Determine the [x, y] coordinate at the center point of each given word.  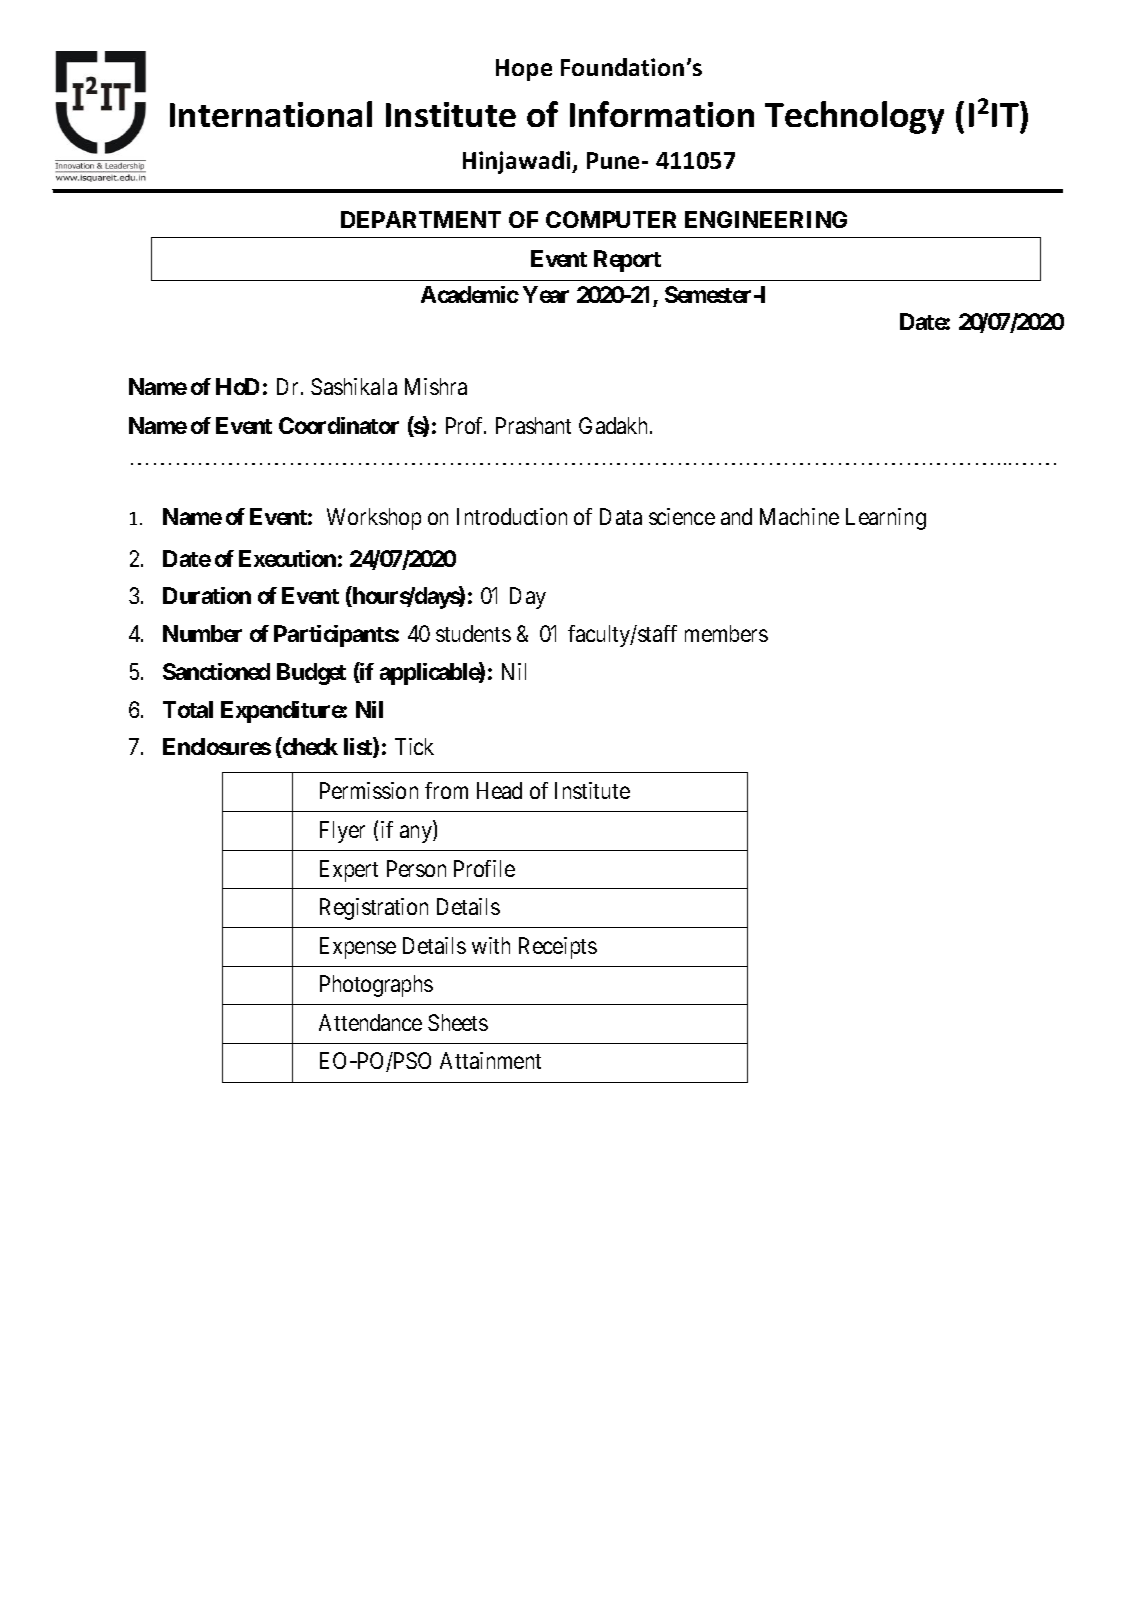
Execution [287, 558]
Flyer [342, 832]
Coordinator [339, 425]
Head [499, 790]
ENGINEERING [766, 219]
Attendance [370, 1022]
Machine [799, 516]
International [271, 114]
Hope [524, 70]
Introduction [512, 516]
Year [546, 294]
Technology [854, 117]
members [726, 633]
